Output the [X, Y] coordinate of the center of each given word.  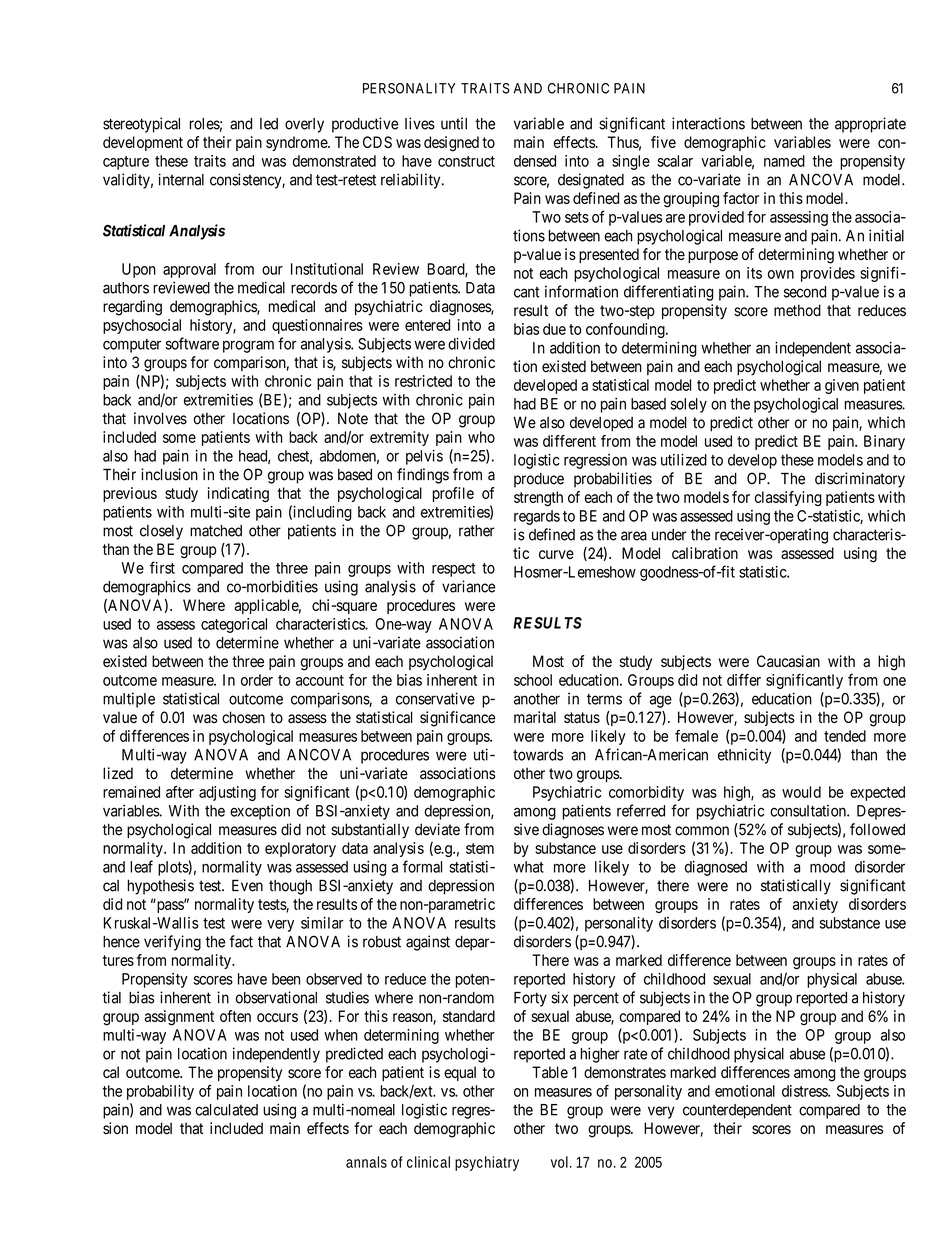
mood [827, 867]
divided [471, 343]
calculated [226, 1110]
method [797, 310]
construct [466, 161]
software [192, 343]
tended [845, 736]
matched [216, 531]
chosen [243, 717]
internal [181, 179]
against [428, 943]
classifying [788, 498]
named [784, 161]
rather [477, 531]
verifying [172, 943]
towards [538, 755]
